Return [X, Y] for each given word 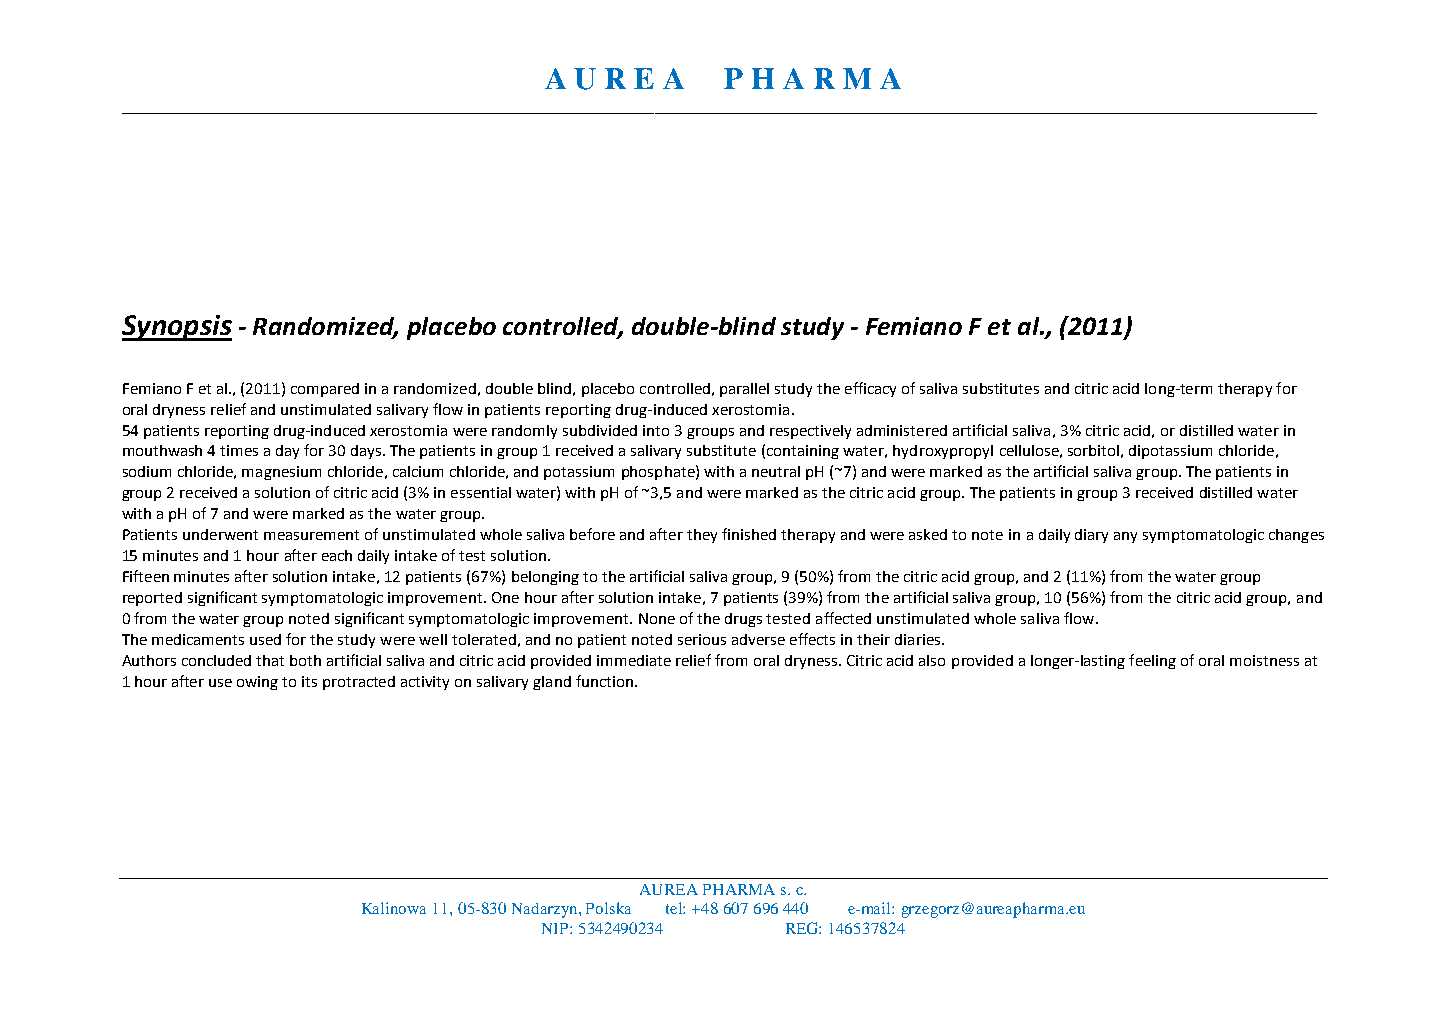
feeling [1152, 661]
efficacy [870, 389]
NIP [556, 928]
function [604, 681]
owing [257, 683]
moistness [1264, 660]
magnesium [281, 473]
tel [675, 908]
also [932, 660]
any [1125, 537]
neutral [776, 471]
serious [702, 639]
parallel [744, 390]
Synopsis [177, 328]
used [265, 639]
